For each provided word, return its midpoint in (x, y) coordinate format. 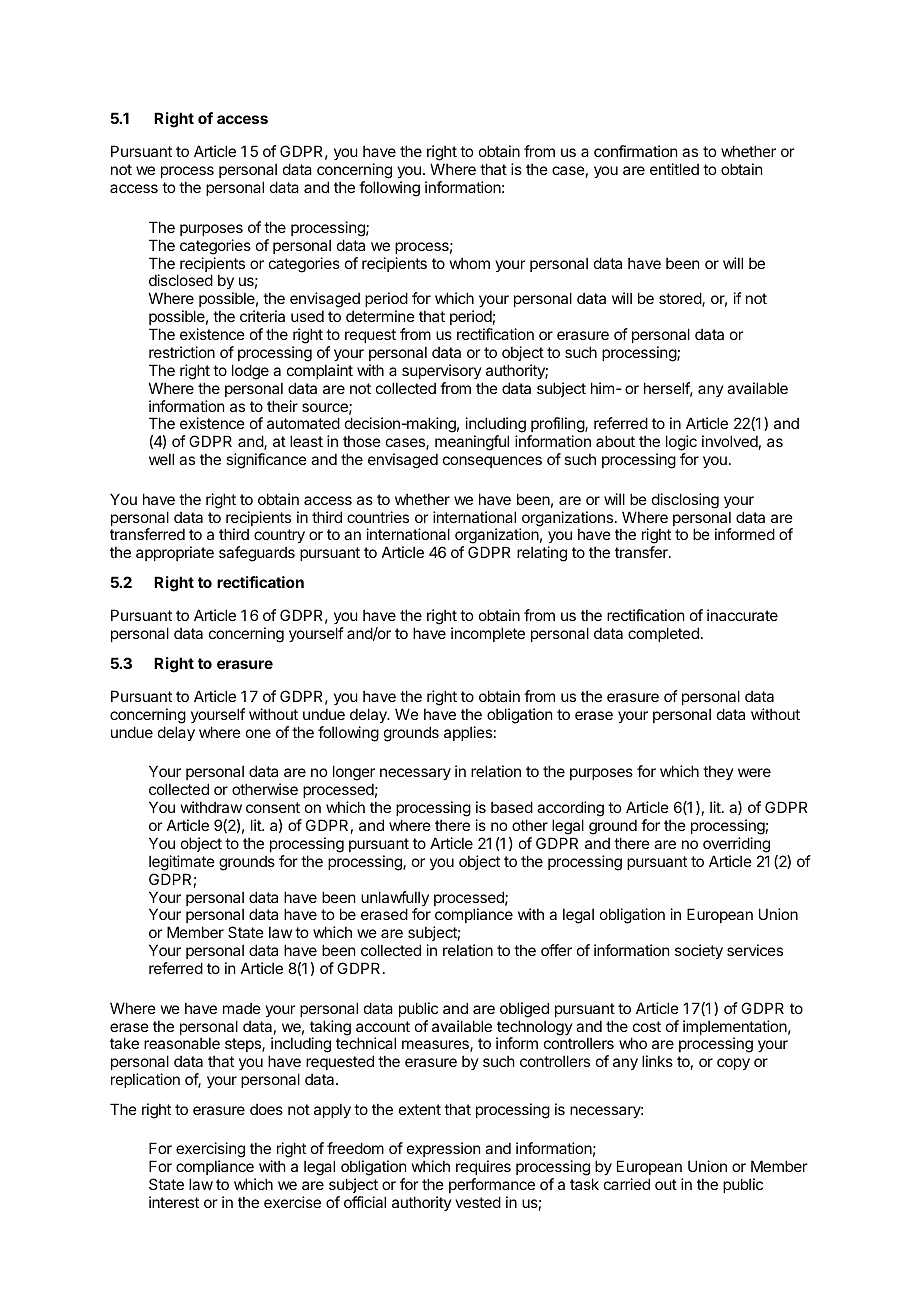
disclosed (181, 280)
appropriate (175, 553)
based (512, 807)
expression (443, 1149)
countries (378, 517)
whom (470, 263)
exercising (210, 1151)
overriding (736, 845)
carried (627, 1184)
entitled (674, 169)
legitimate (182, 863)
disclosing (685, 501)
